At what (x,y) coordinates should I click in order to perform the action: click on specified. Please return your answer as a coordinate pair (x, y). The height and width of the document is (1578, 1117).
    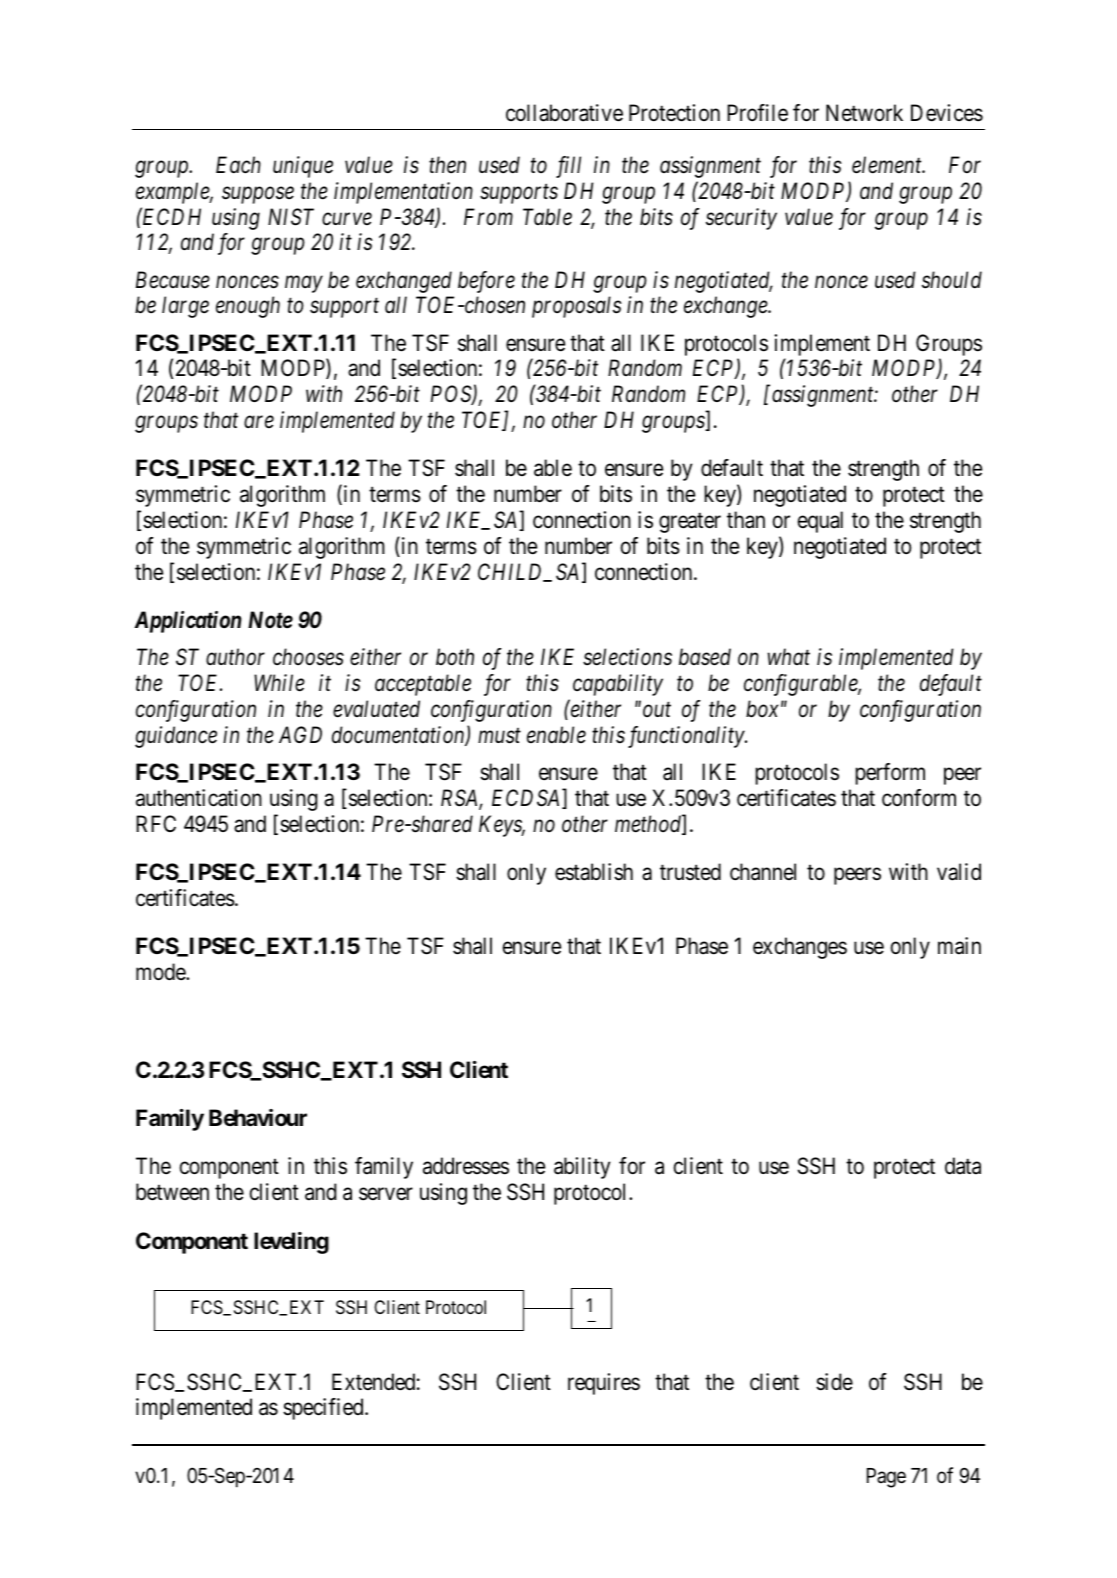
    Looking at the image, I should click on (324, 1409).
